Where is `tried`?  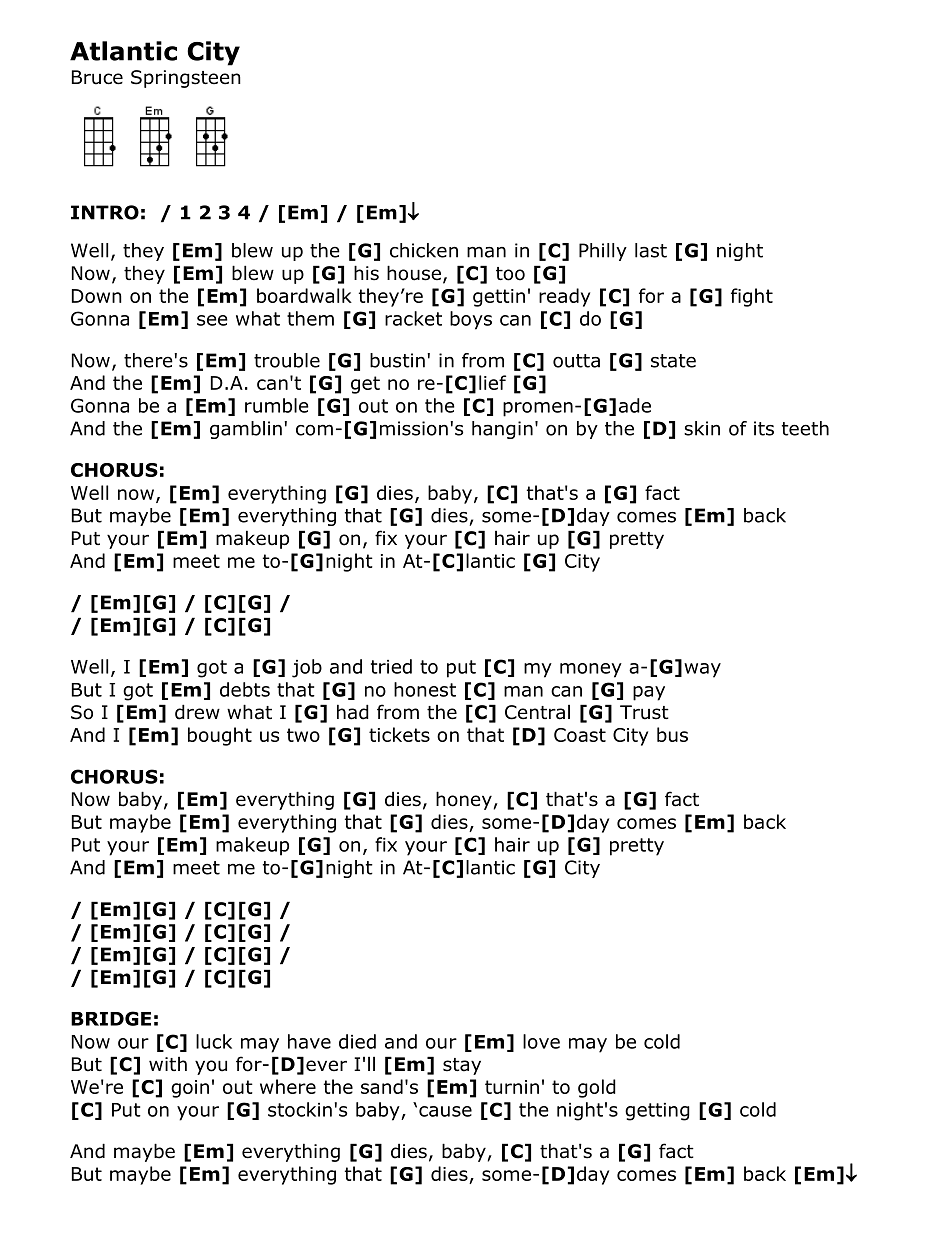 tried is located at coordinates (391, 666).
